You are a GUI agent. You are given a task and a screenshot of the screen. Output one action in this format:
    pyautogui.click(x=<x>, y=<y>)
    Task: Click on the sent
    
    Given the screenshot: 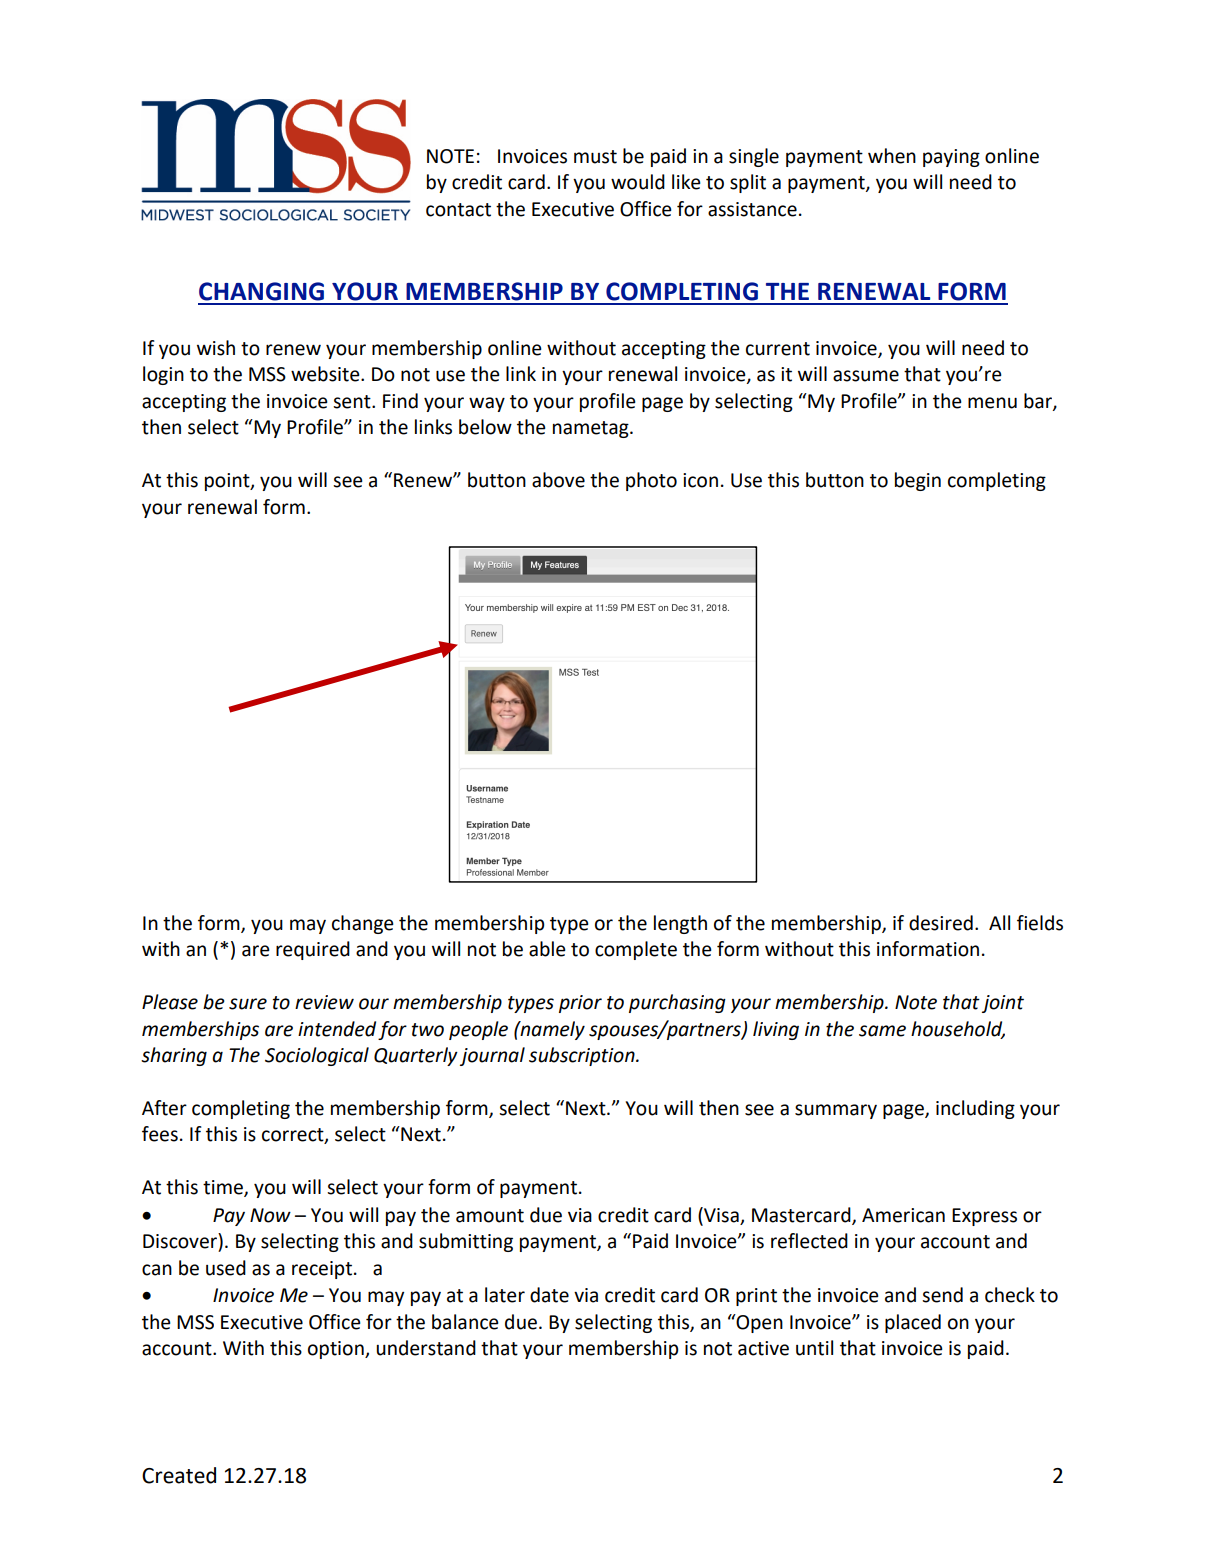 What is the action you would take?
    pyautogui.click(x=353, y=402)
